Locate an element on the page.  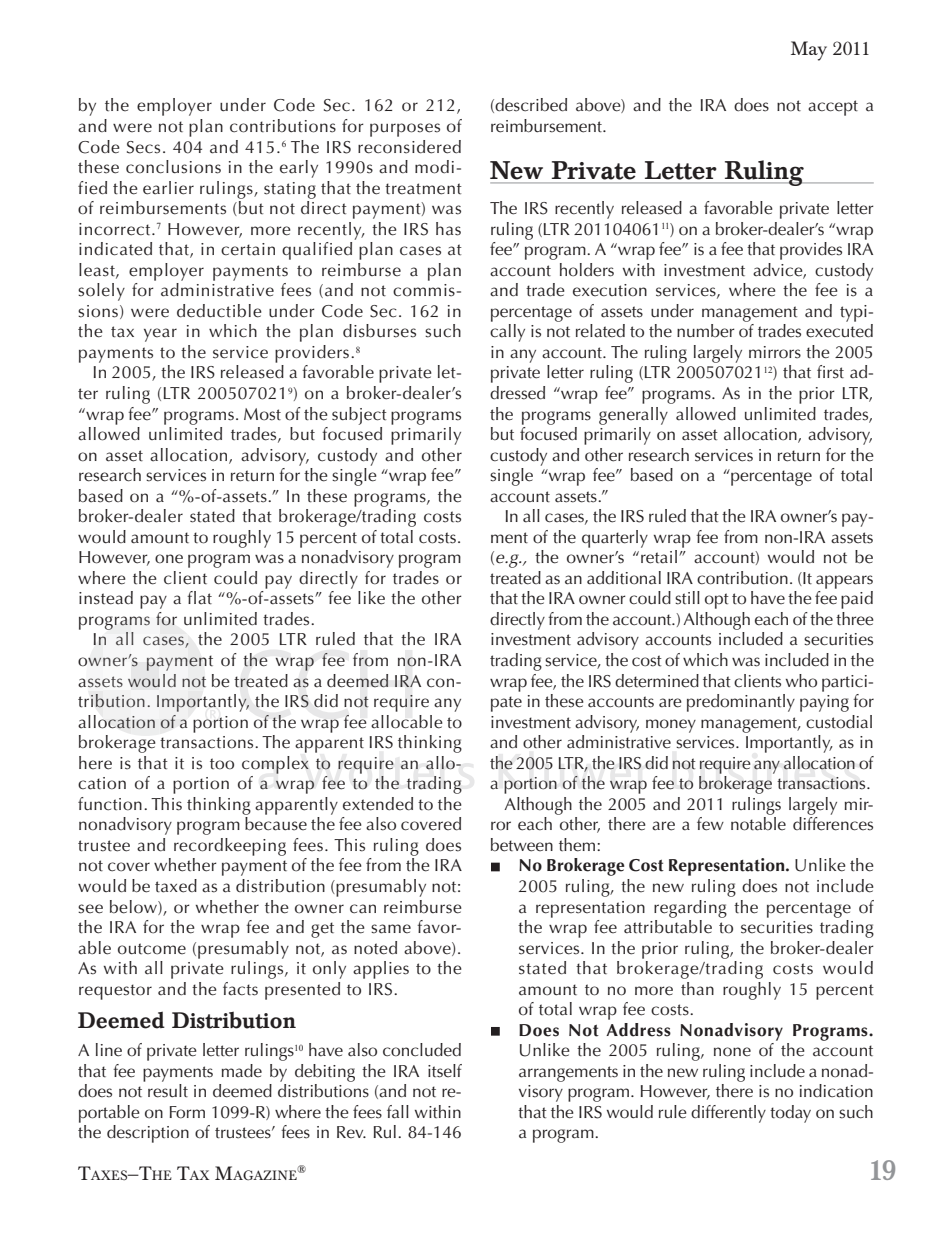
itself is located at coordinates (445, 1071).
